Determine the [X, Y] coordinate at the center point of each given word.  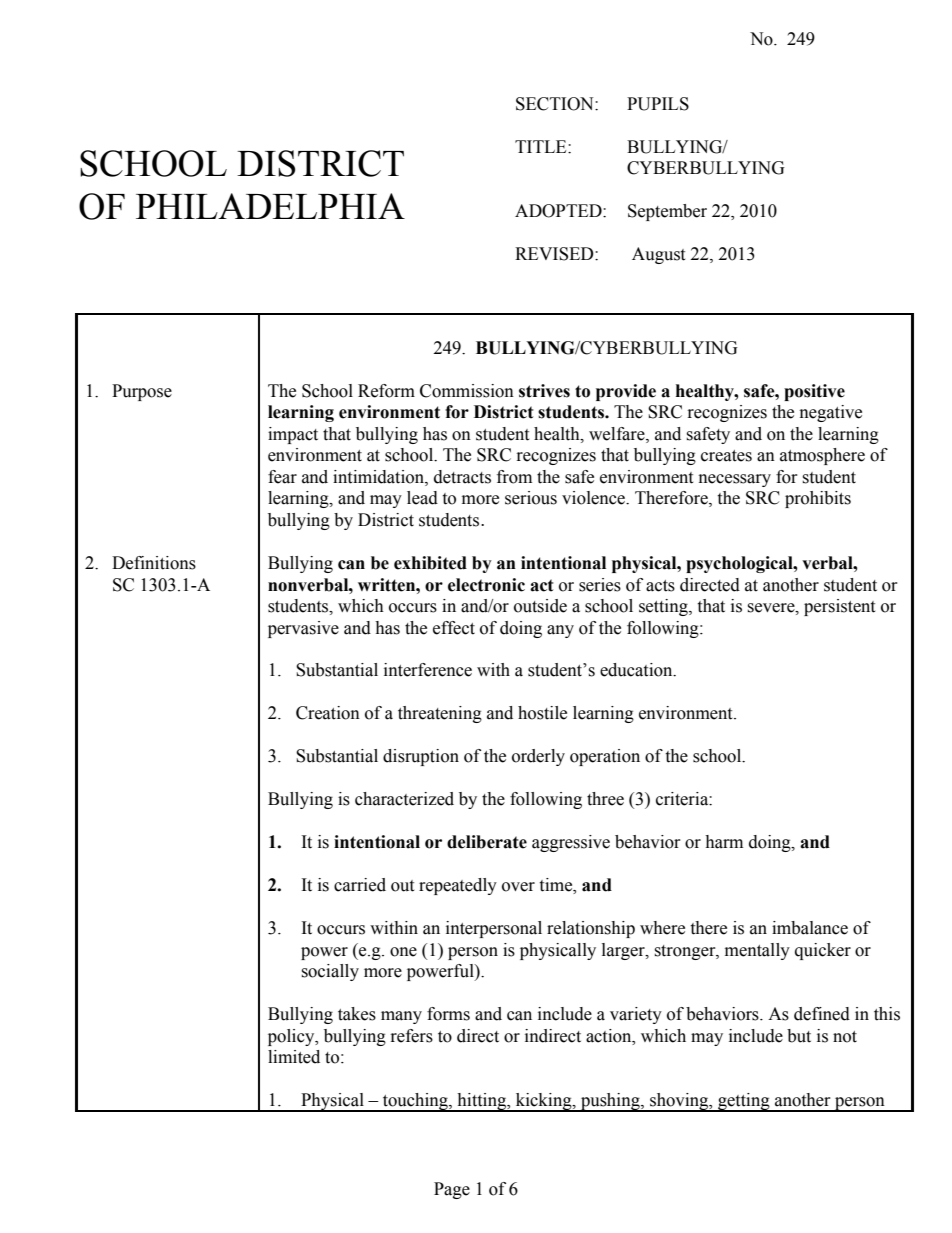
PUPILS [658, 104]
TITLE [542, 146]
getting [744, 1102]
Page [452, 1190]
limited [294, 1057]
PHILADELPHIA [270, 206]
